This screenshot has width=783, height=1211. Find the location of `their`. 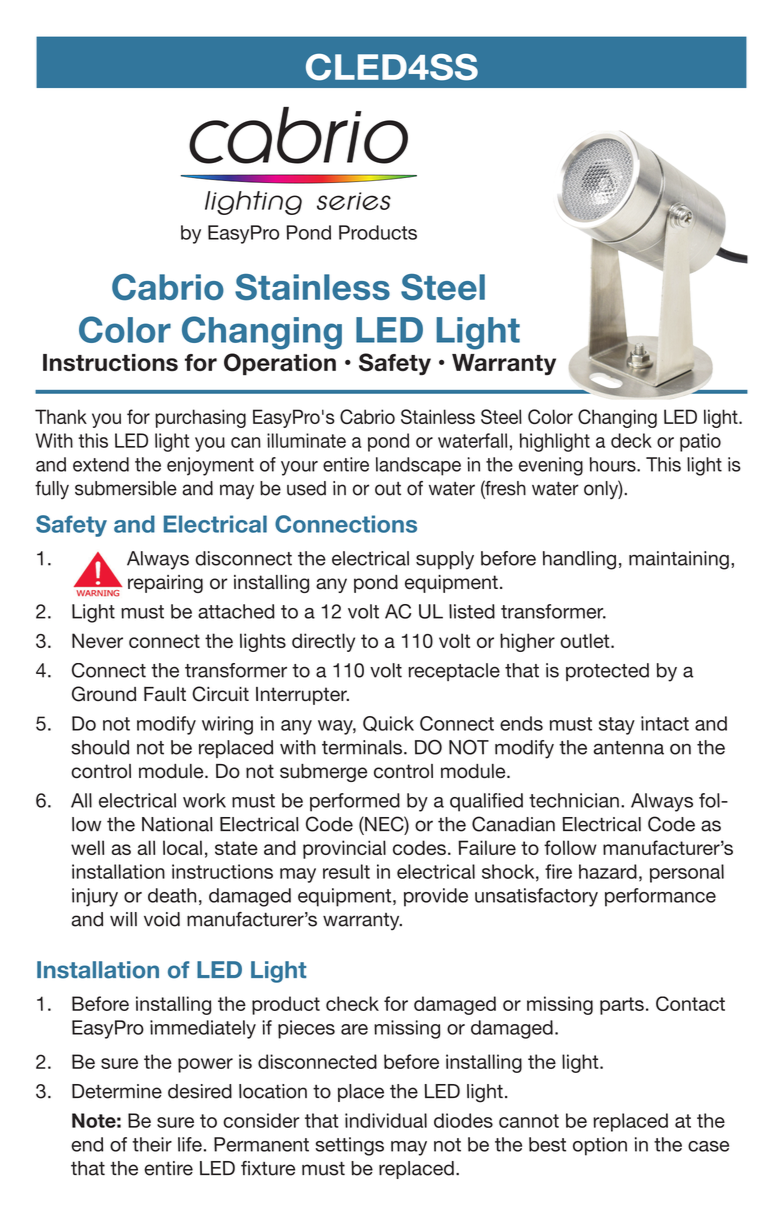

their is located at coordinates (152, 1144).
